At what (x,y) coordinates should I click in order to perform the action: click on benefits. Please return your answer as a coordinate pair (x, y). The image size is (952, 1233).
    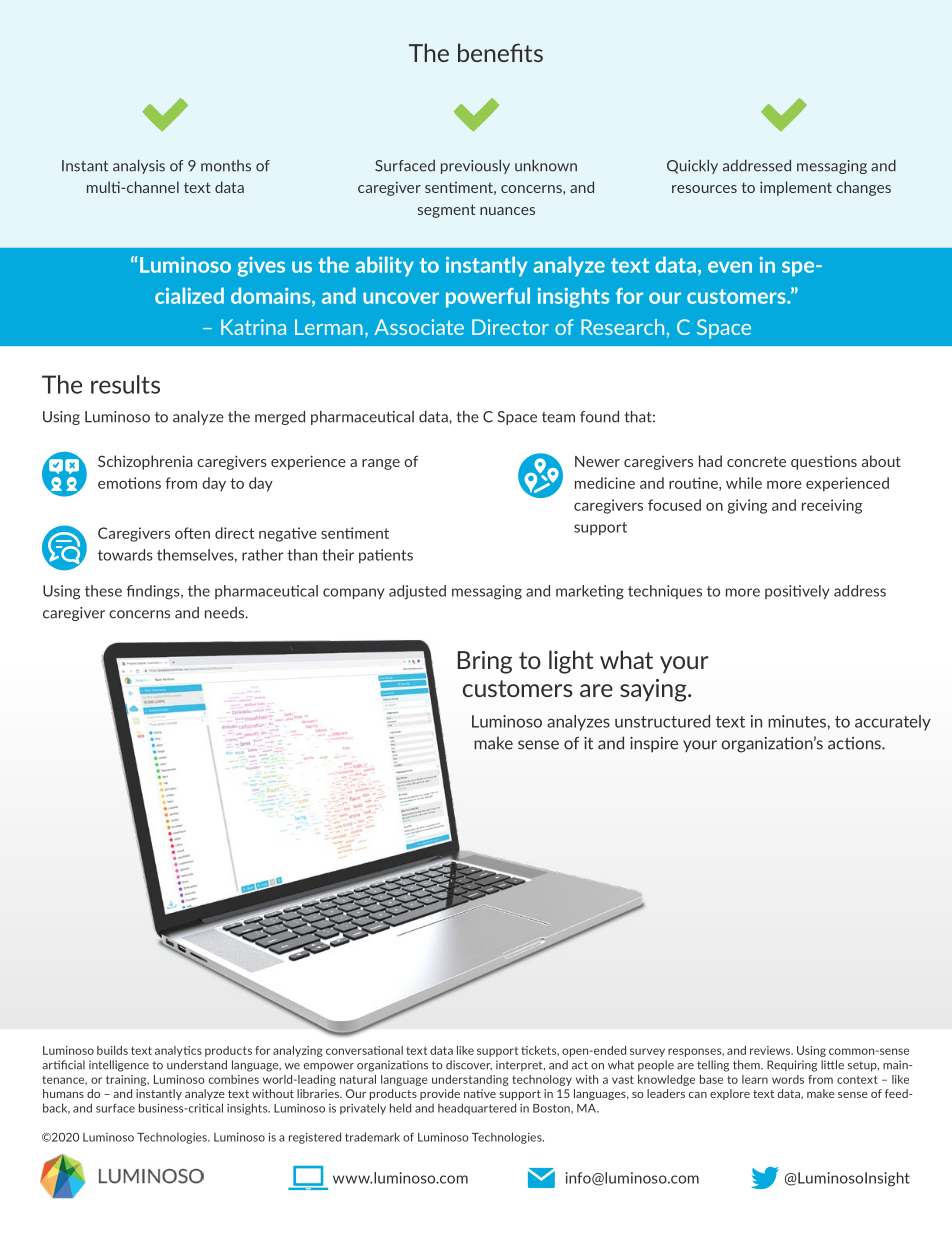
    Looking at the image, I should click on (500, 52).
